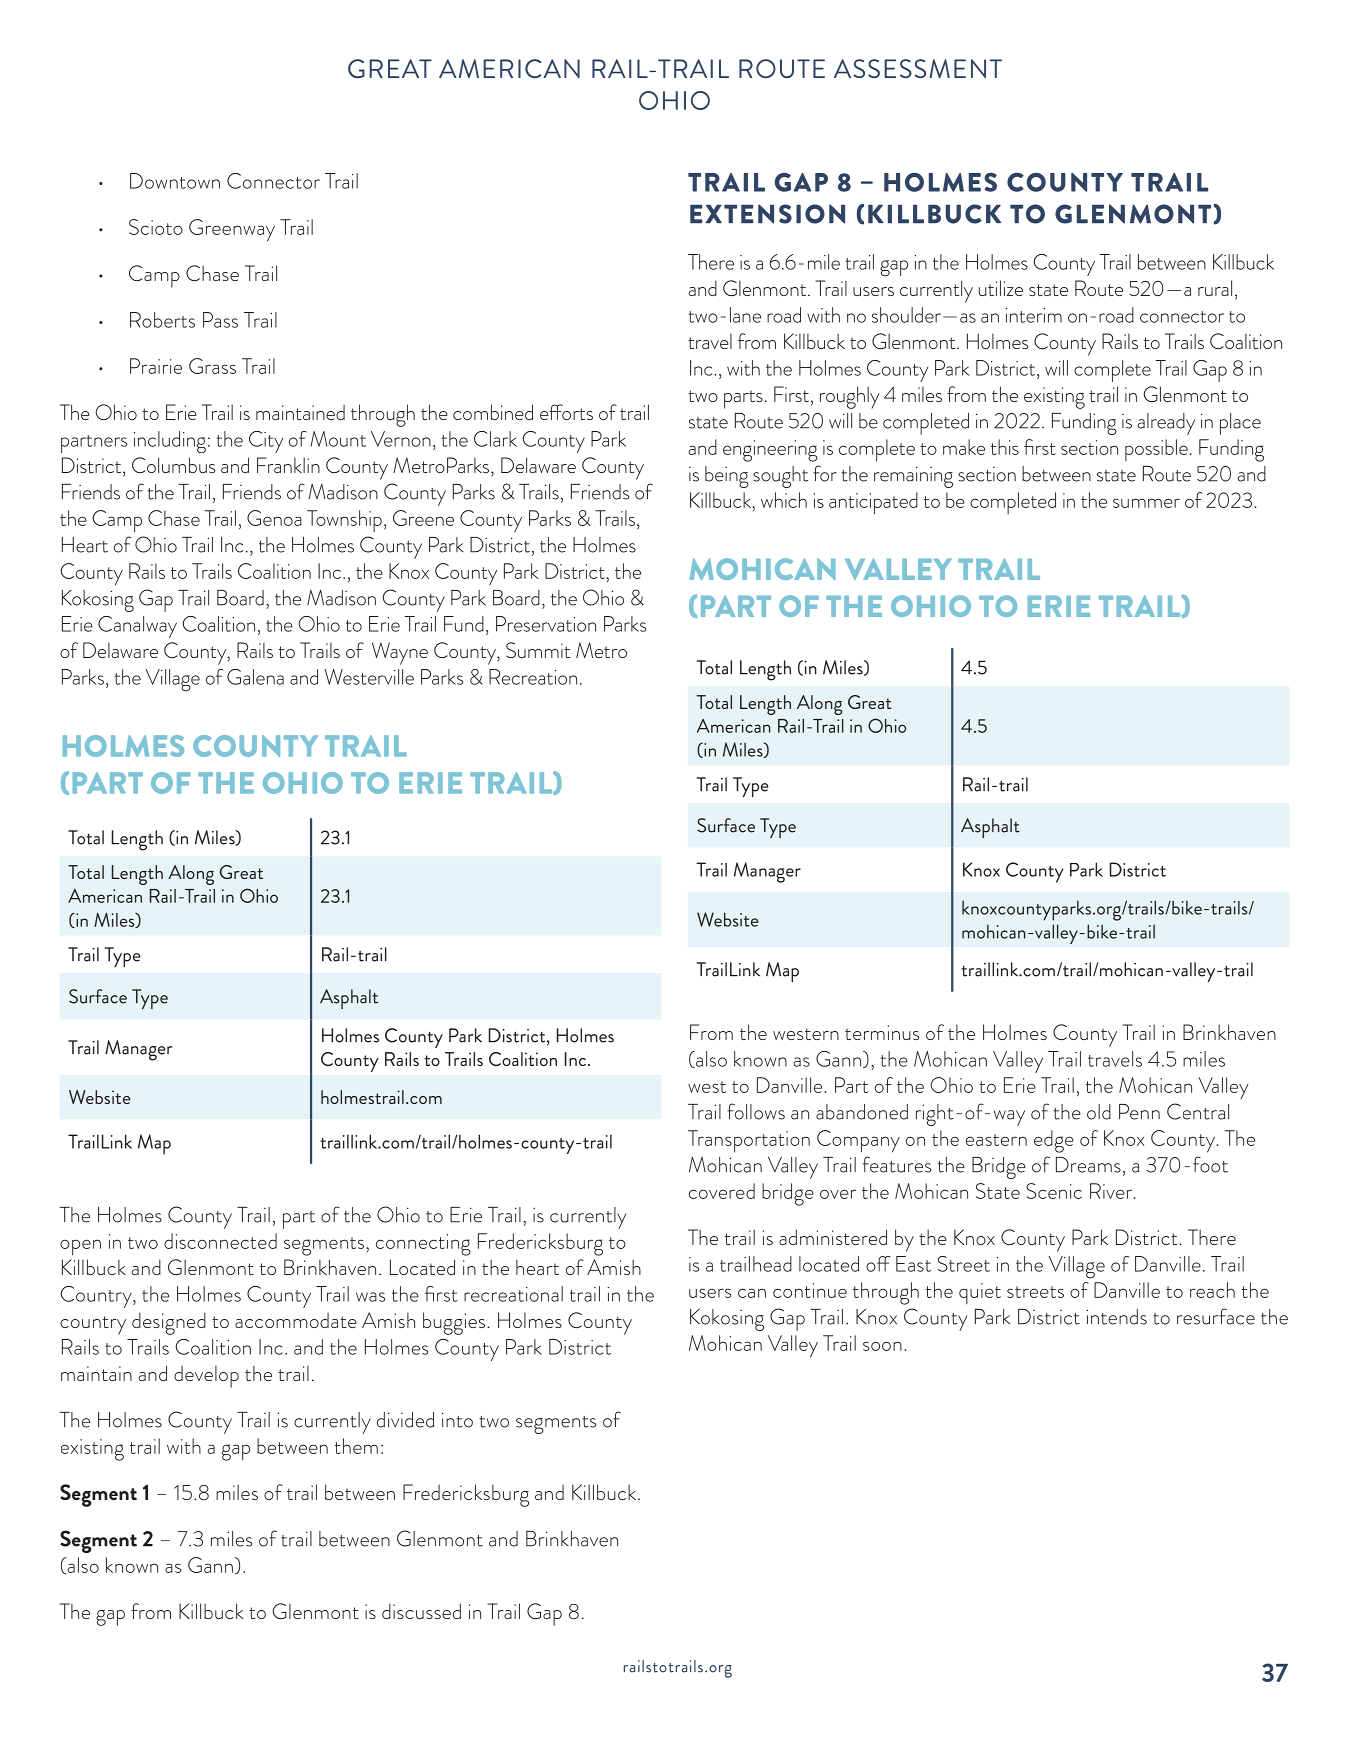 This image has width=1349, height=1746. What do you see at coordinates (767, 214) in the image?
I see `EXTENSION` at bounding box center [767, 214].
